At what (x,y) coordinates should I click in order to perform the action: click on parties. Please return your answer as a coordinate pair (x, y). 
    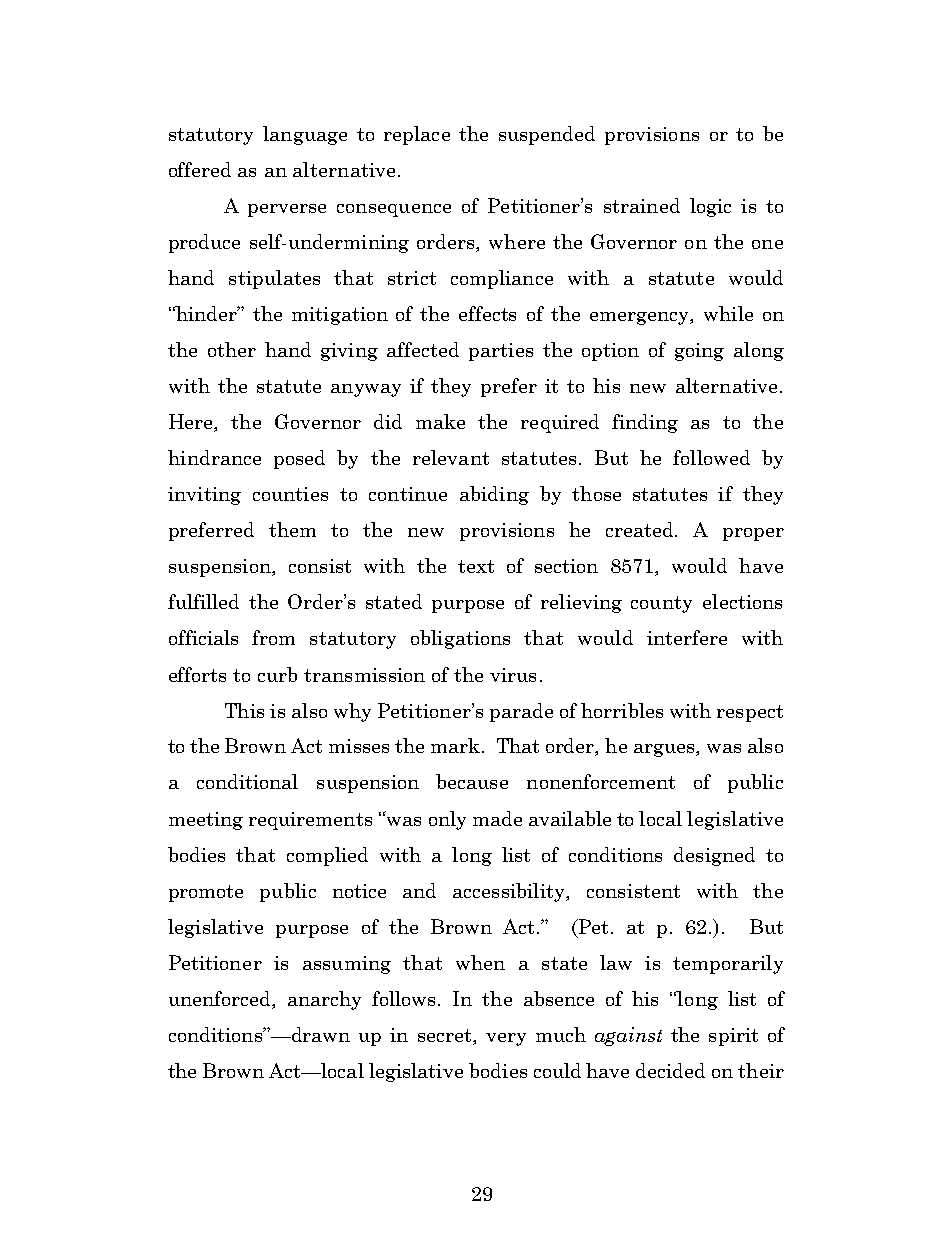
    Looking at the image, I should click on (501, 352).
